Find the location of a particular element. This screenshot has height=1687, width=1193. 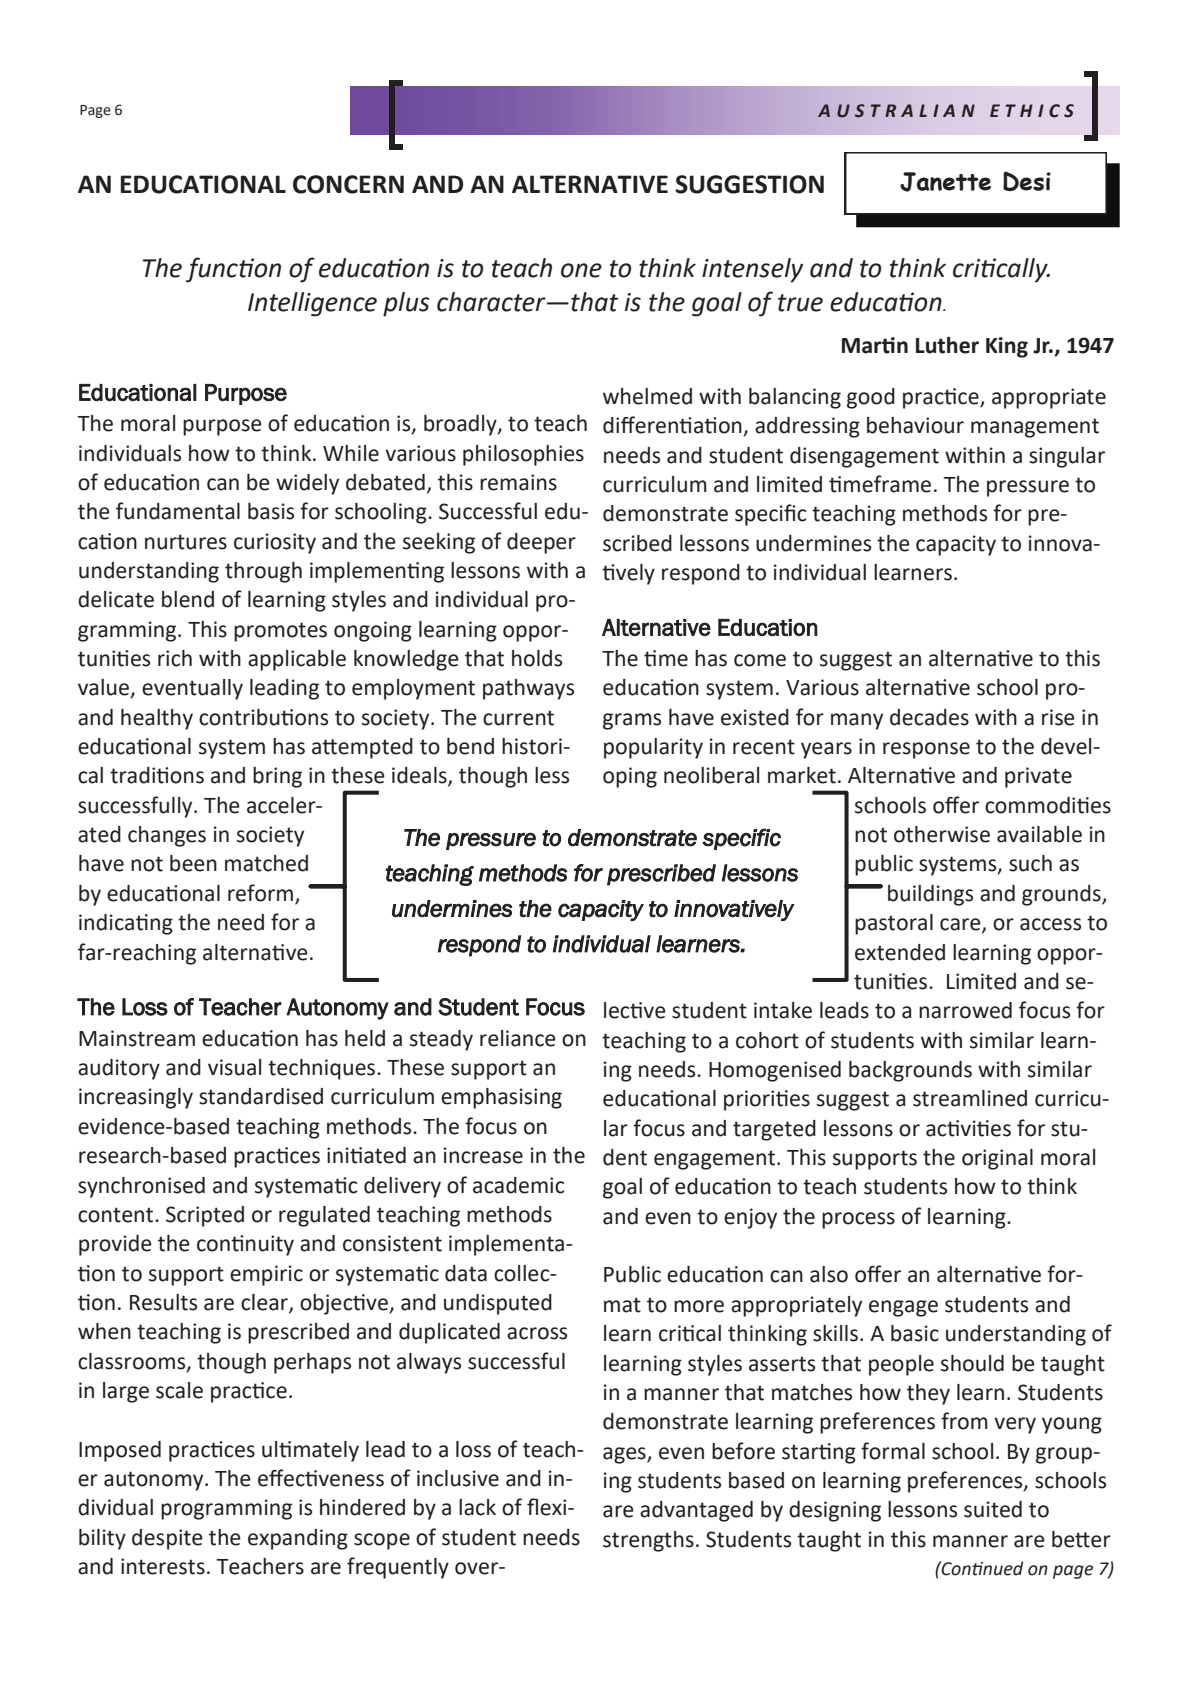

decades is located at coordinates (929, 717).
